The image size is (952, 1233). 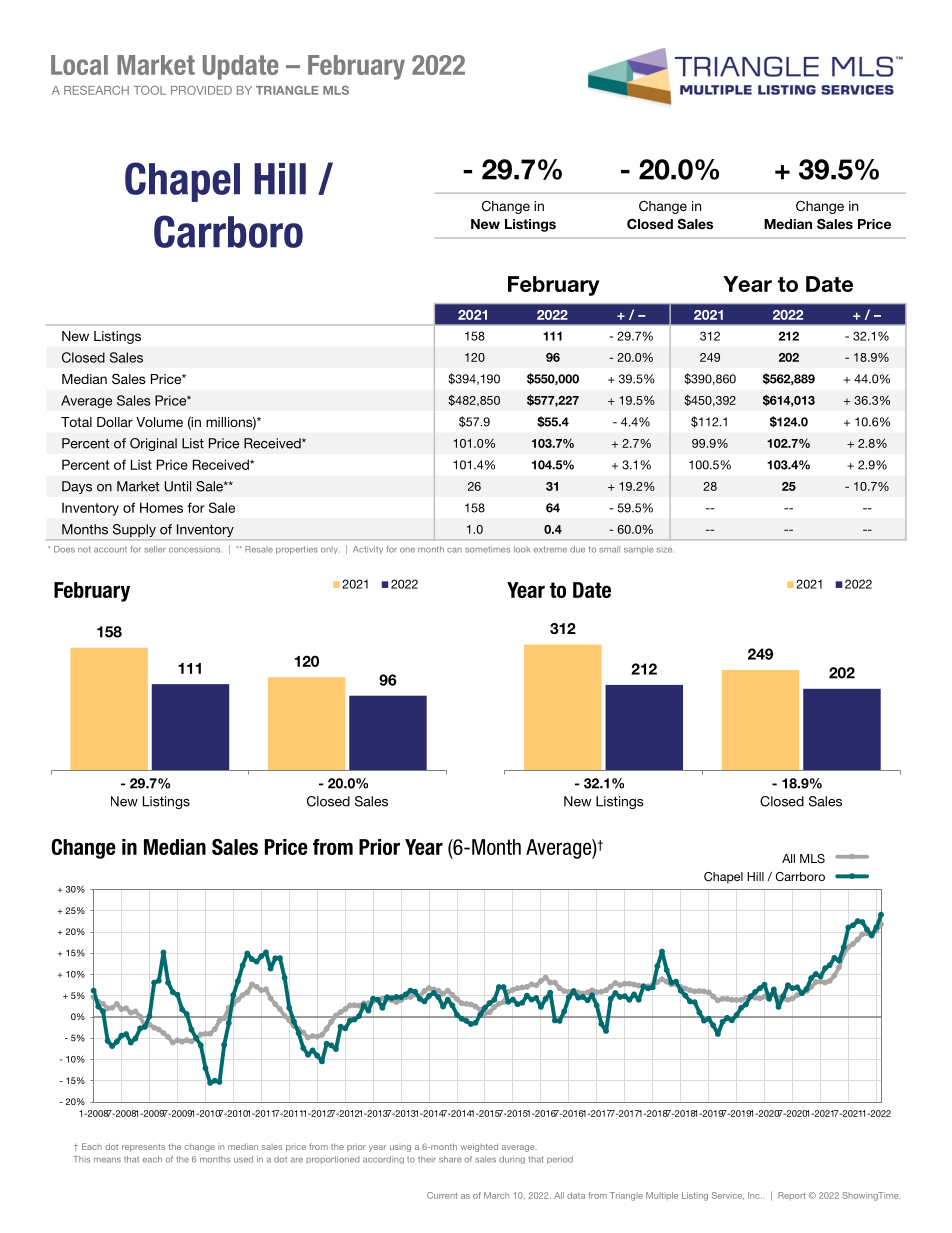 What do you see at coordinates (454, 550) in the screenshot?
I see `can` at bounding box center [454, 550].
